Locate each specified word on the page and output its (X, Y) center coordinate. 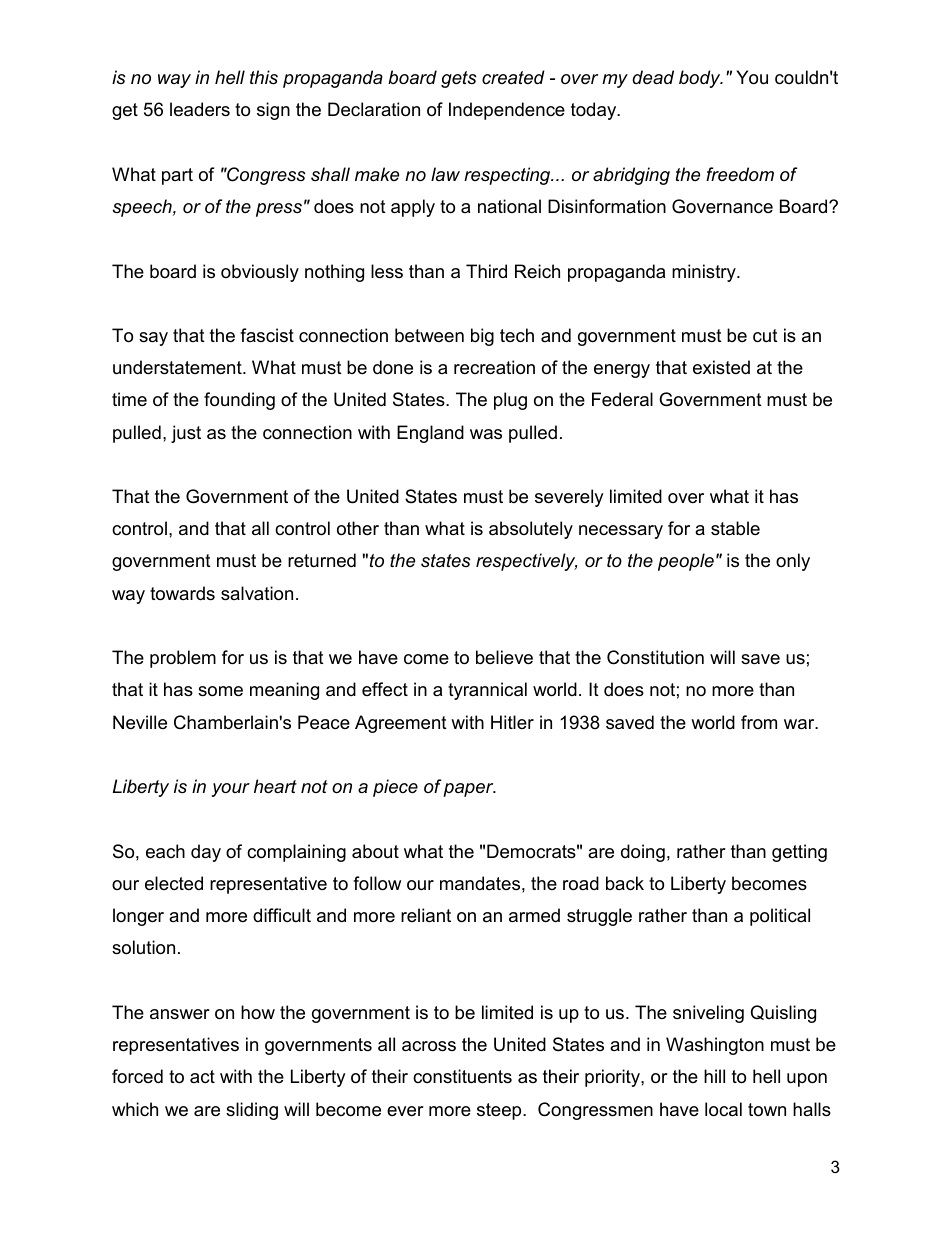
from (759, 722)
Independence (507, 111)
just (186, 434)
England (430, 434)
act (202, 1076)
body (701, 79)
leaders (200, 109)
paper (469, 790)
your (231, 790)
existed (721, 367)
